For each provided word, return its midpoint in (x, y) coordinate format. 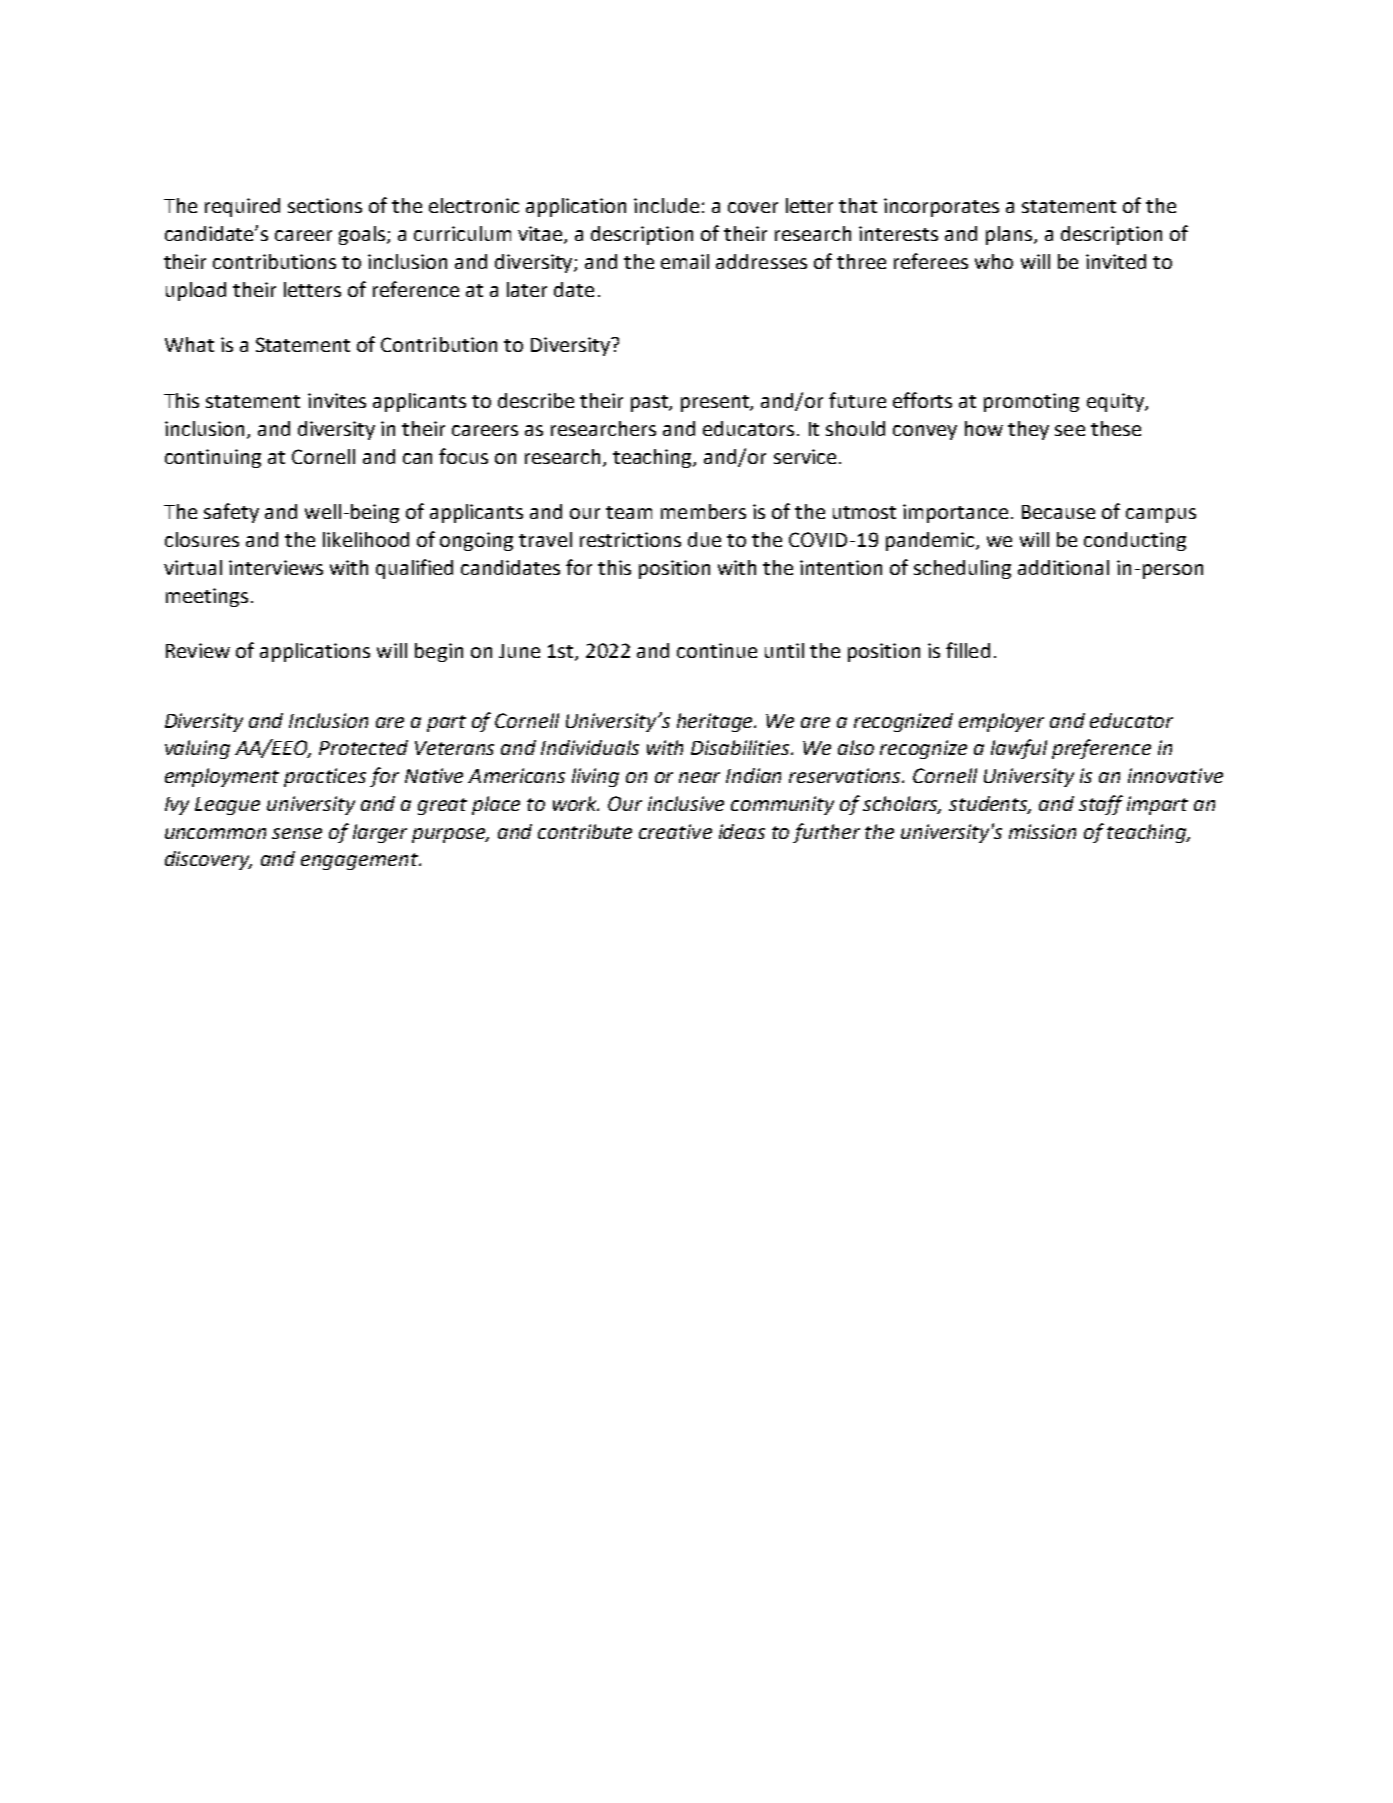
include (666, 205)
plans (1010, 235)
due (704, 539)
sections (325, 205)
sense (297, 833)
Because (1058, 512)
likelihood (366, 539)
